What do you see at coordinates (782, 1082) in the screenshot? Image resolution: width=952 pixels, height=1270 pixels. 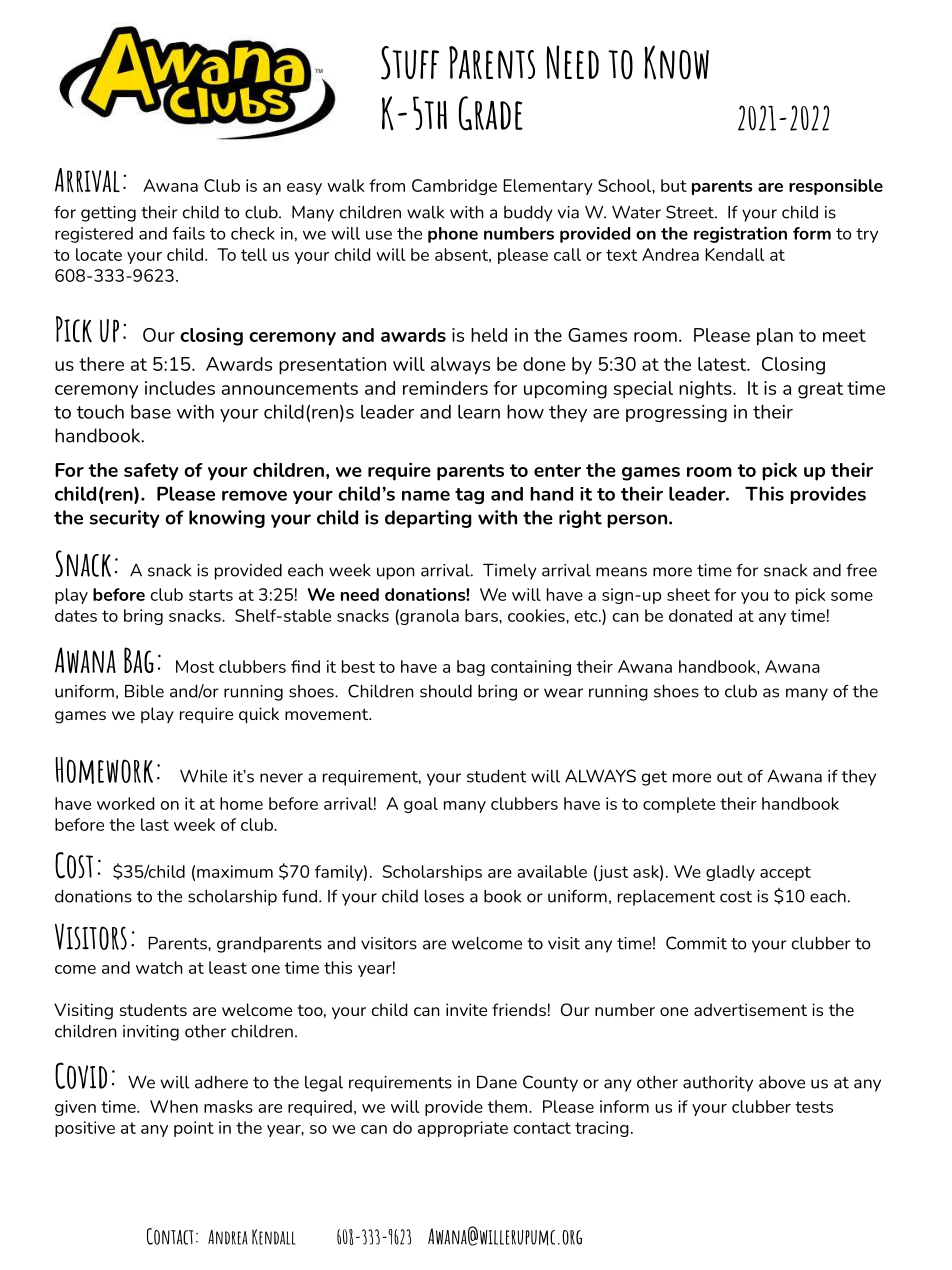 I see `above` at bounding box center [782, 1082].
